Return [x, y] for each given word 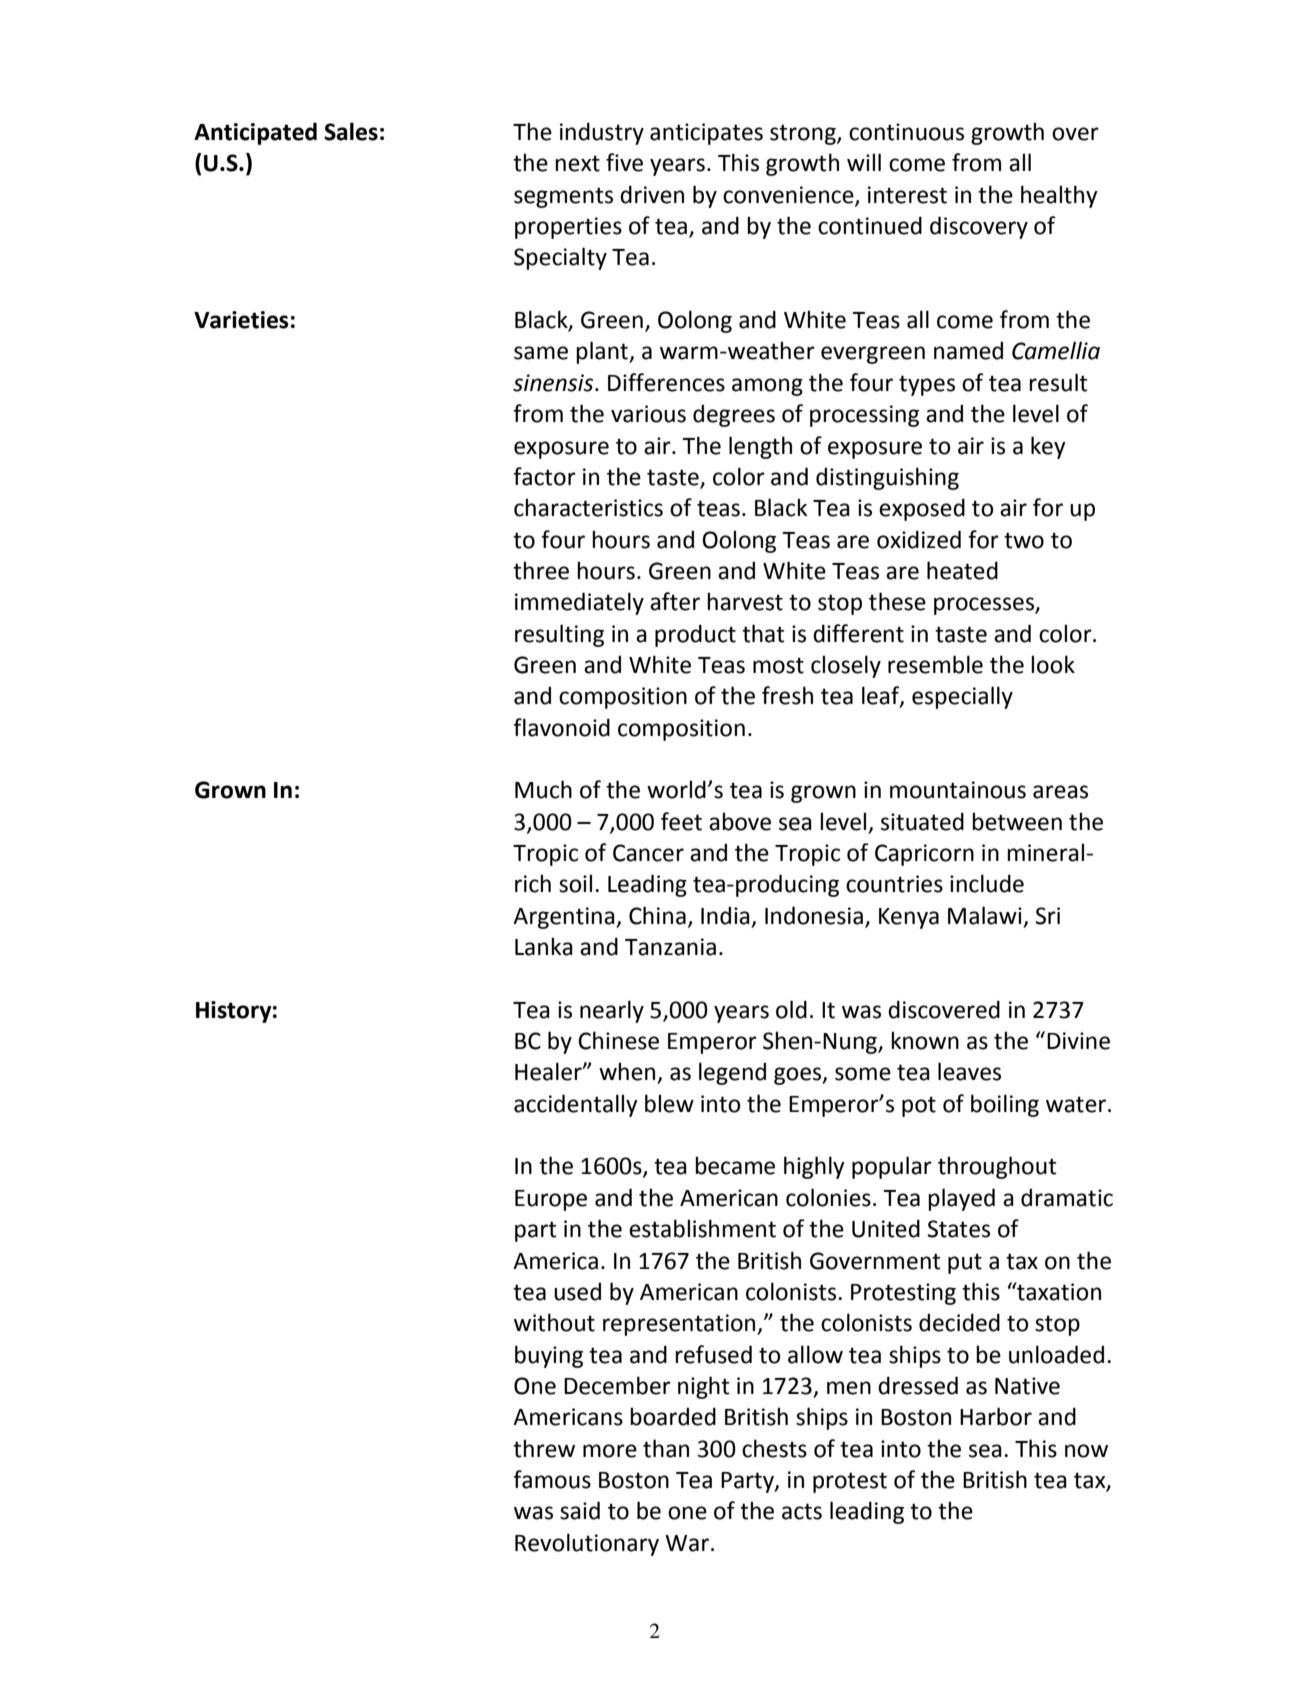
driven [652, 194]
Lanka [544, 946]
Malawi [985, 915]
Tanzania [670, 947]
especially [962, 697]
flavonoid [561, 727]
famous [552, 1479]
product [695, 635]
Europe [551, 1200]
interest [907, 195]
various [648, 414]
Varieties [241, 320]
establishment [702, 1228]
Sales [351, 131]
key [1048, 447]
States [958, 1229]
